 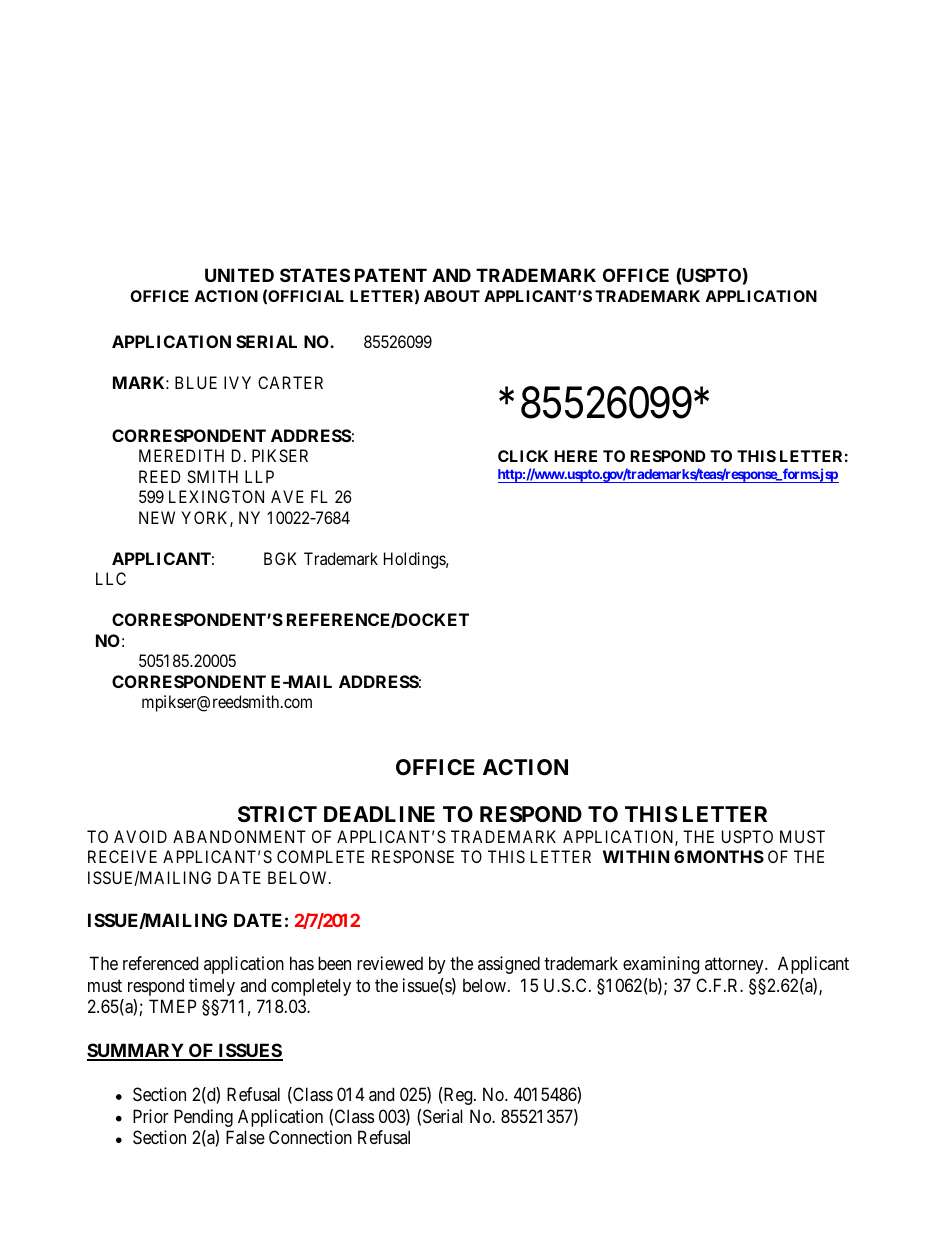 What do you see at coordinates (523, 456) in the document?
I see `CLICK` at bounding box center [523, 456].
